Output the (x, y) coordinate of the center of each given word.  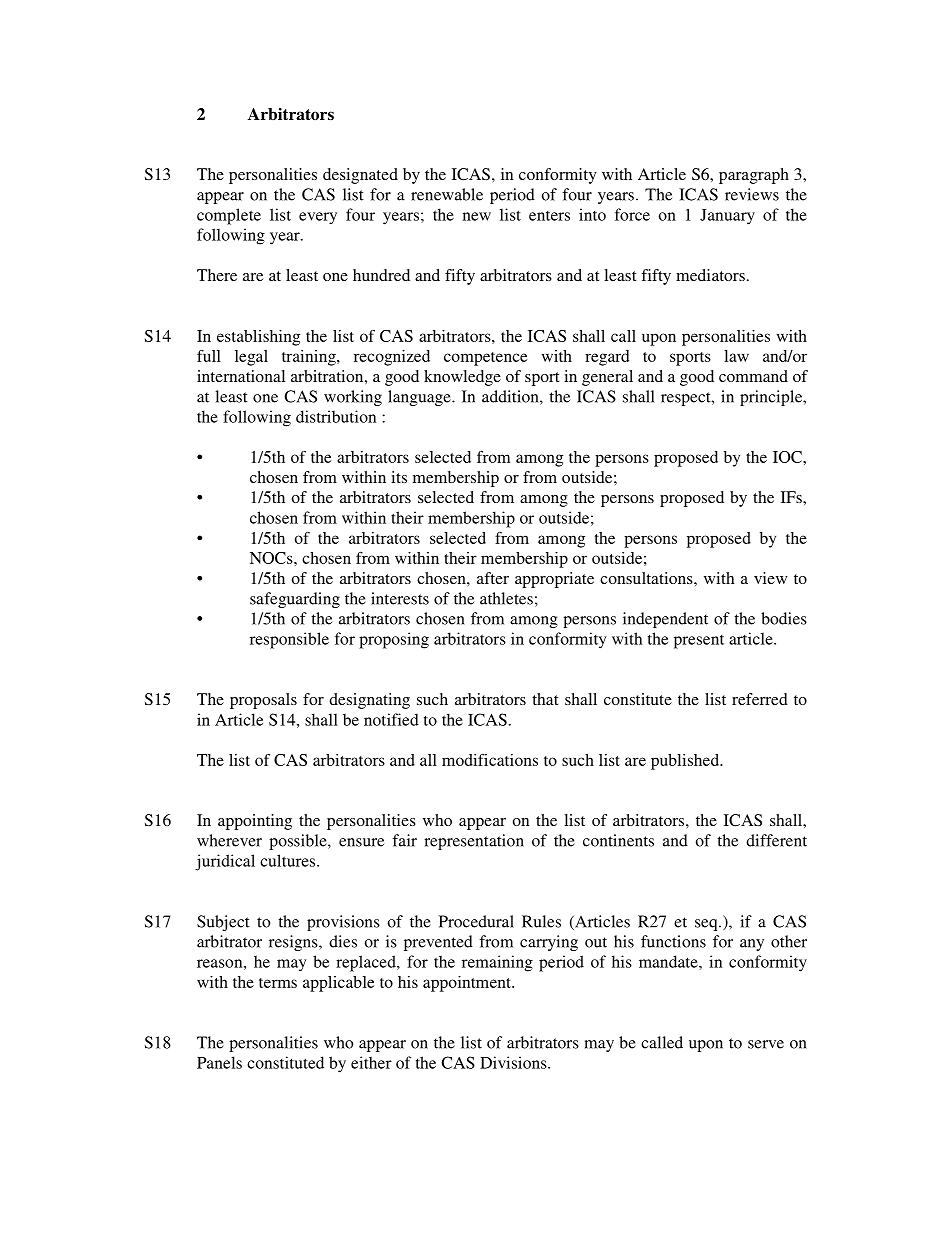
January (727, 217)
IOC (788, 457)
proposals (263, 701)
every (318, 218)
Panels (219, 1062)
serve (766, 1044)
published (686, 762)
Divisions (514, 1062)
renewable (447, 194)
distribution (336, 416)
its (399, 477)
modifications (490, 760)
